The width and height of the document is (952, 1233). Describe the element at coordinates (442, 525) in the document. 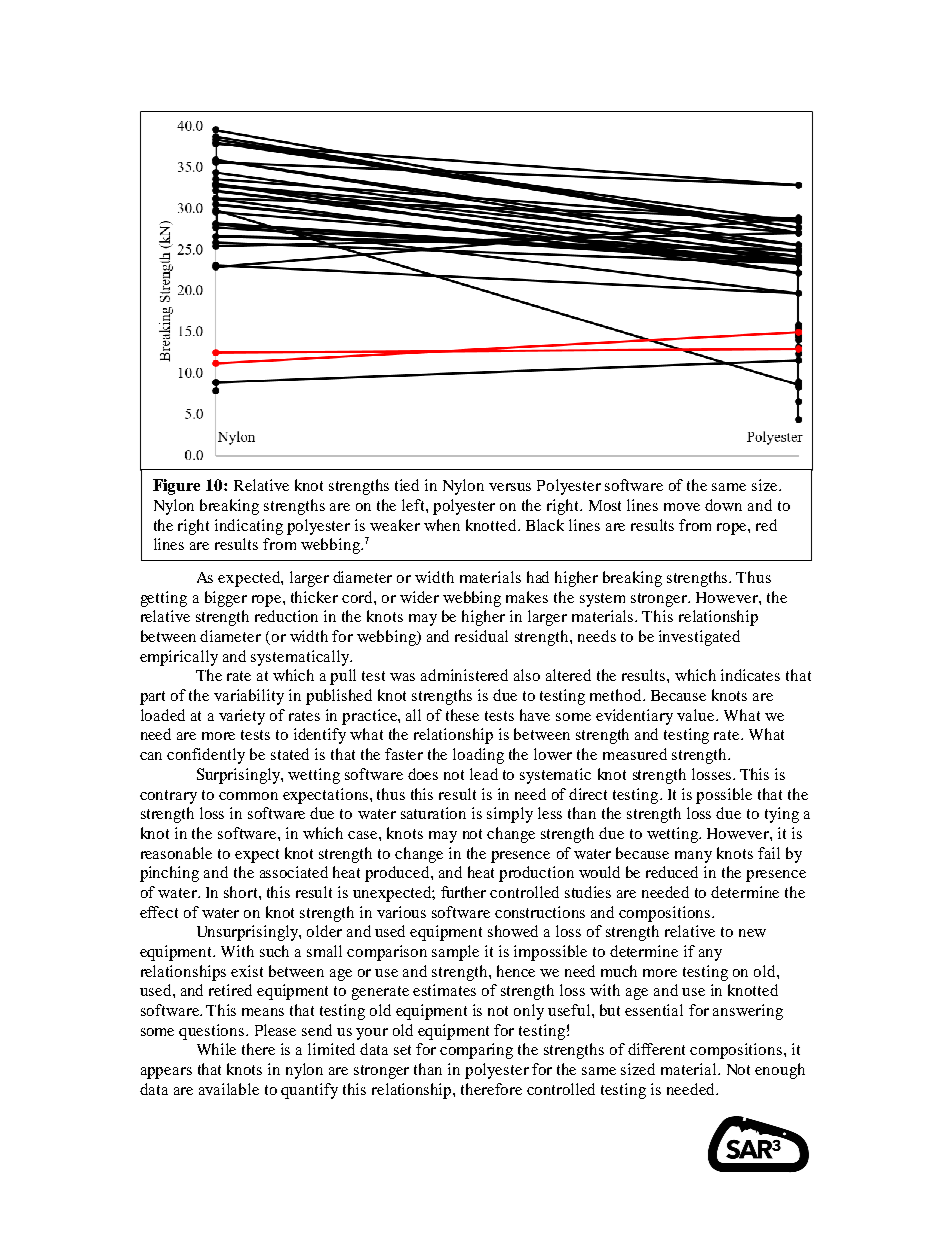

I see `when` at that location.
